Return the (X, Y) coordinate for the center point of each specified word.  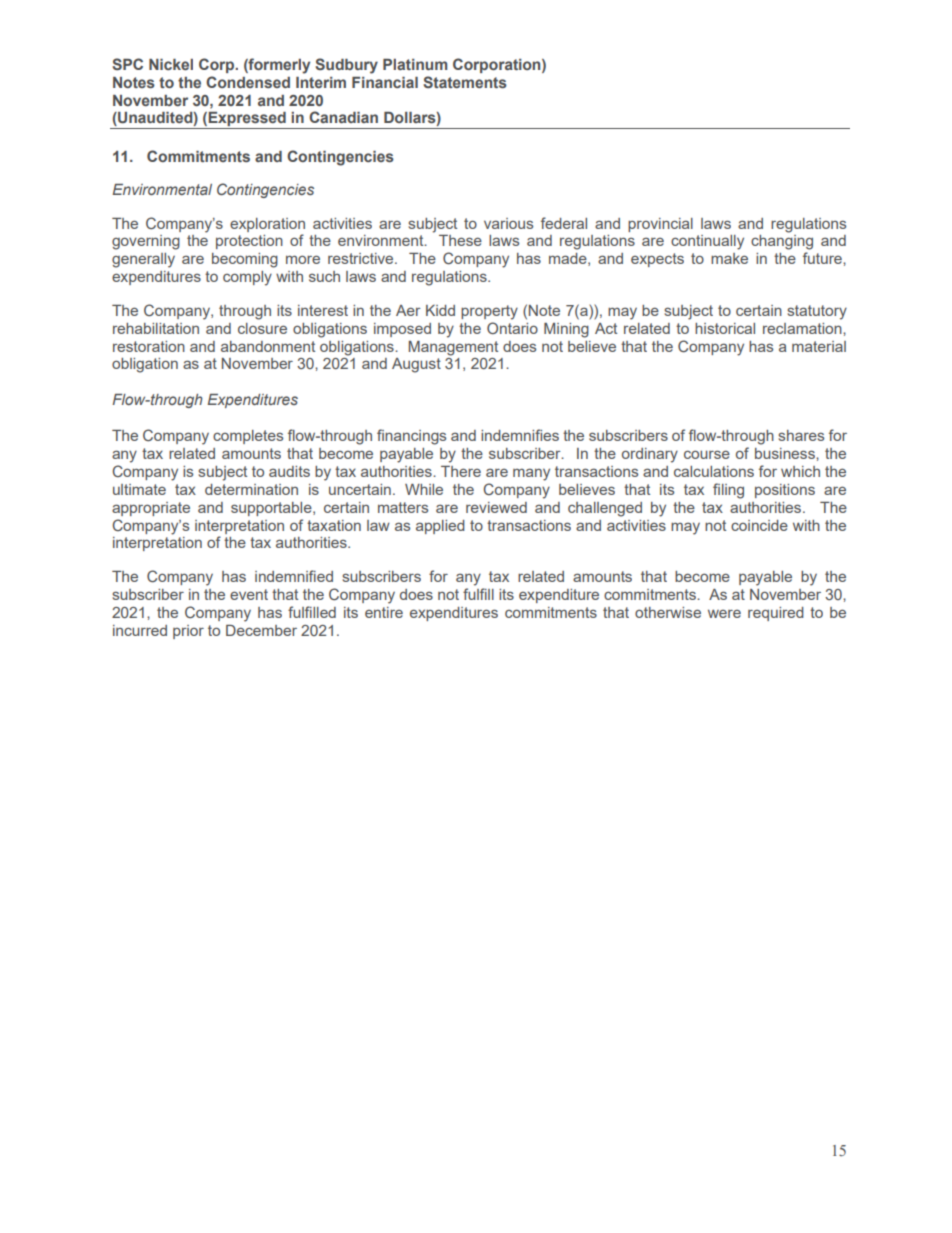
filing (728, 491)
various (508, 223)
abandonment (268, 346)
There (461, 471)
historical (725, 328)
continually (707, 242)
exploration (267, 225)
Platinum (415, 64)
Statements (465, 82)
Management (453, 348)
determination (251, 489)
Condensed (248, 82)
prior (188, 632)
